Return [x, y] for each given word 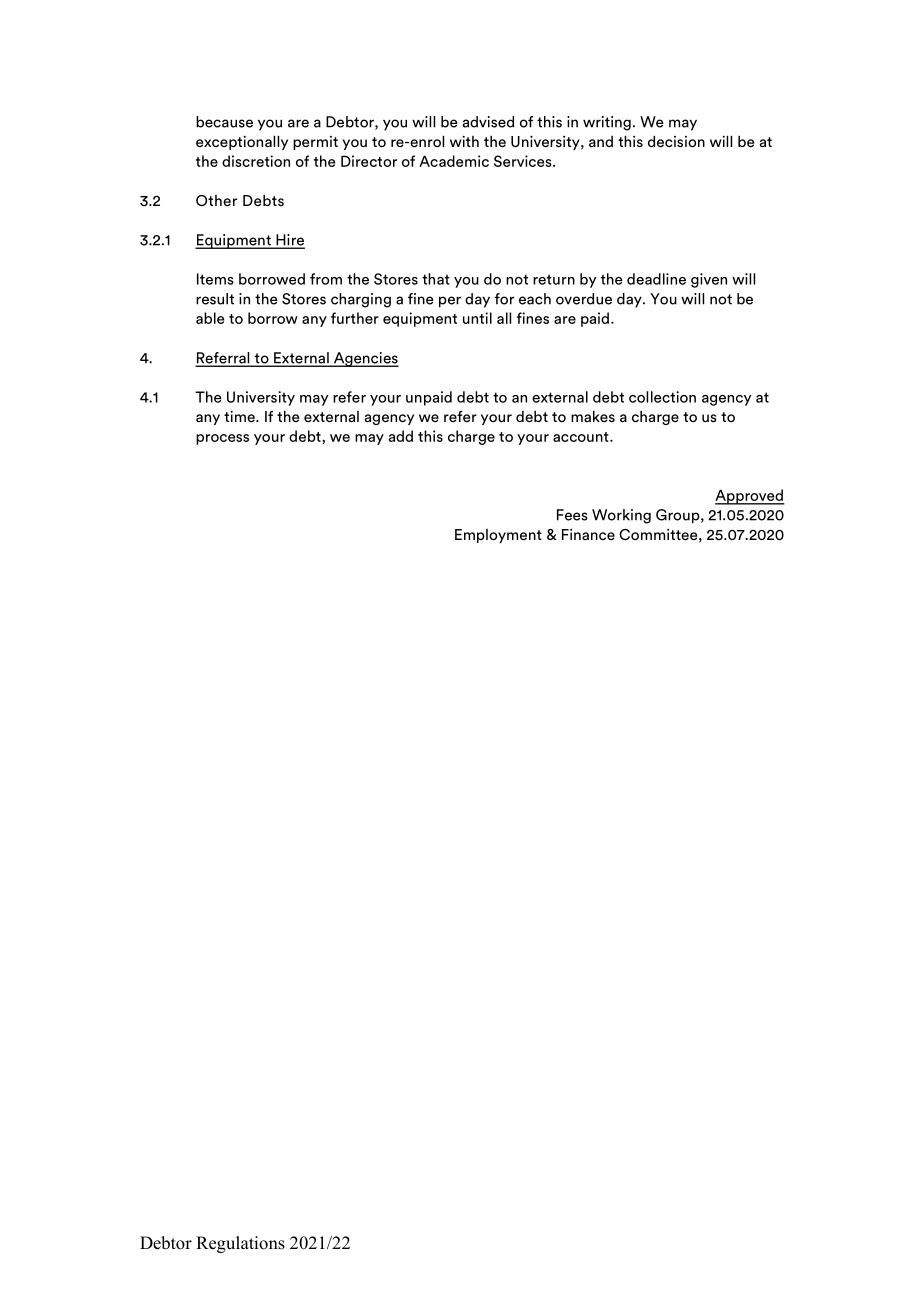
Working [621, 516]
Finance [588, 534]
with [464, 141]
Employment [498, 536]
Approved [750, 497]
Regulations [240, 1244]
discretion [256, 161]
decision [676, 141]
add [401, 436]
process [222, 439]
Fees [572, 515]
